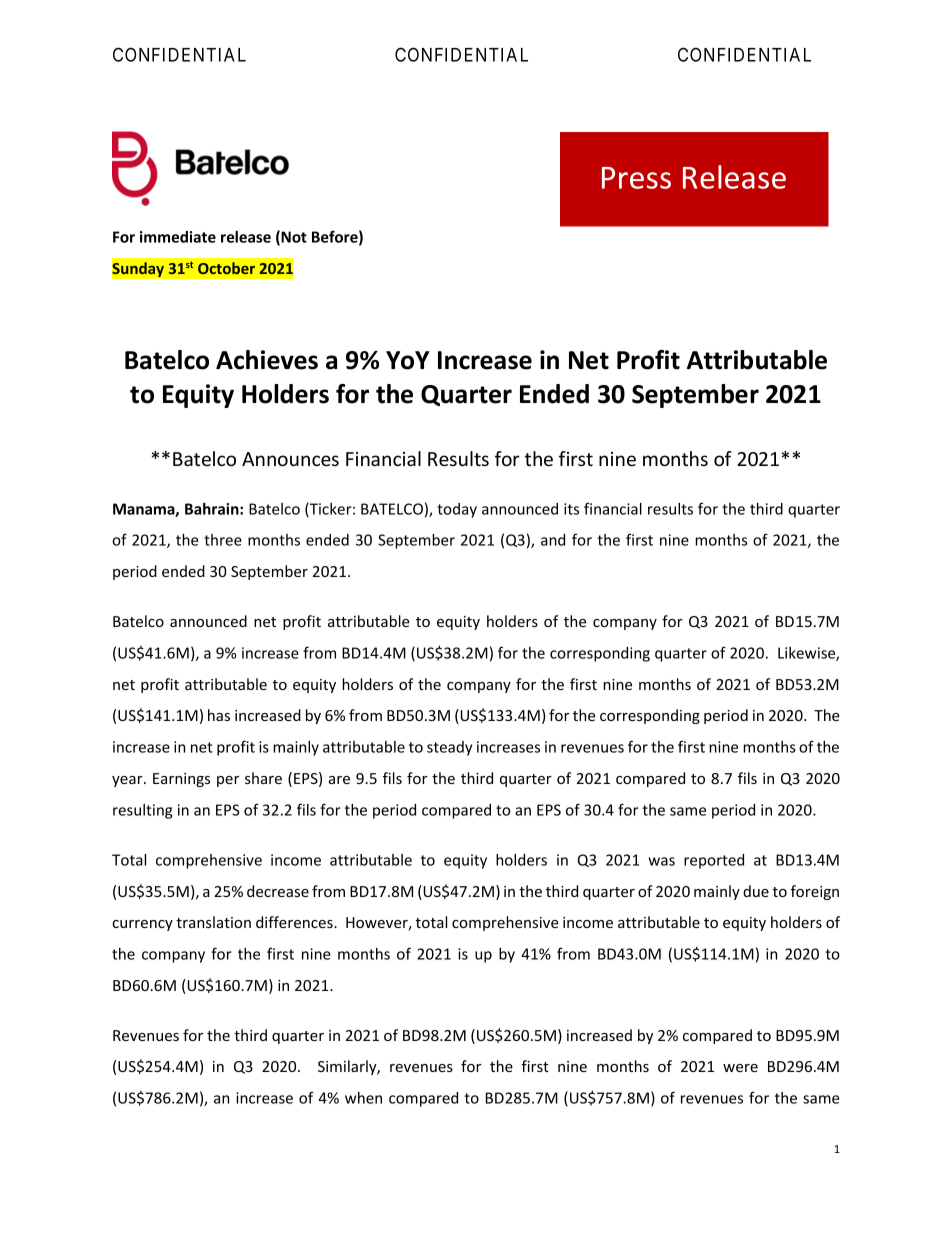 The height and width of the screenshot is (1233, 952). What do you see at coordinates (181, 780) in the screenshot?
I see `Earnings` at bounding box center [181, 780].
